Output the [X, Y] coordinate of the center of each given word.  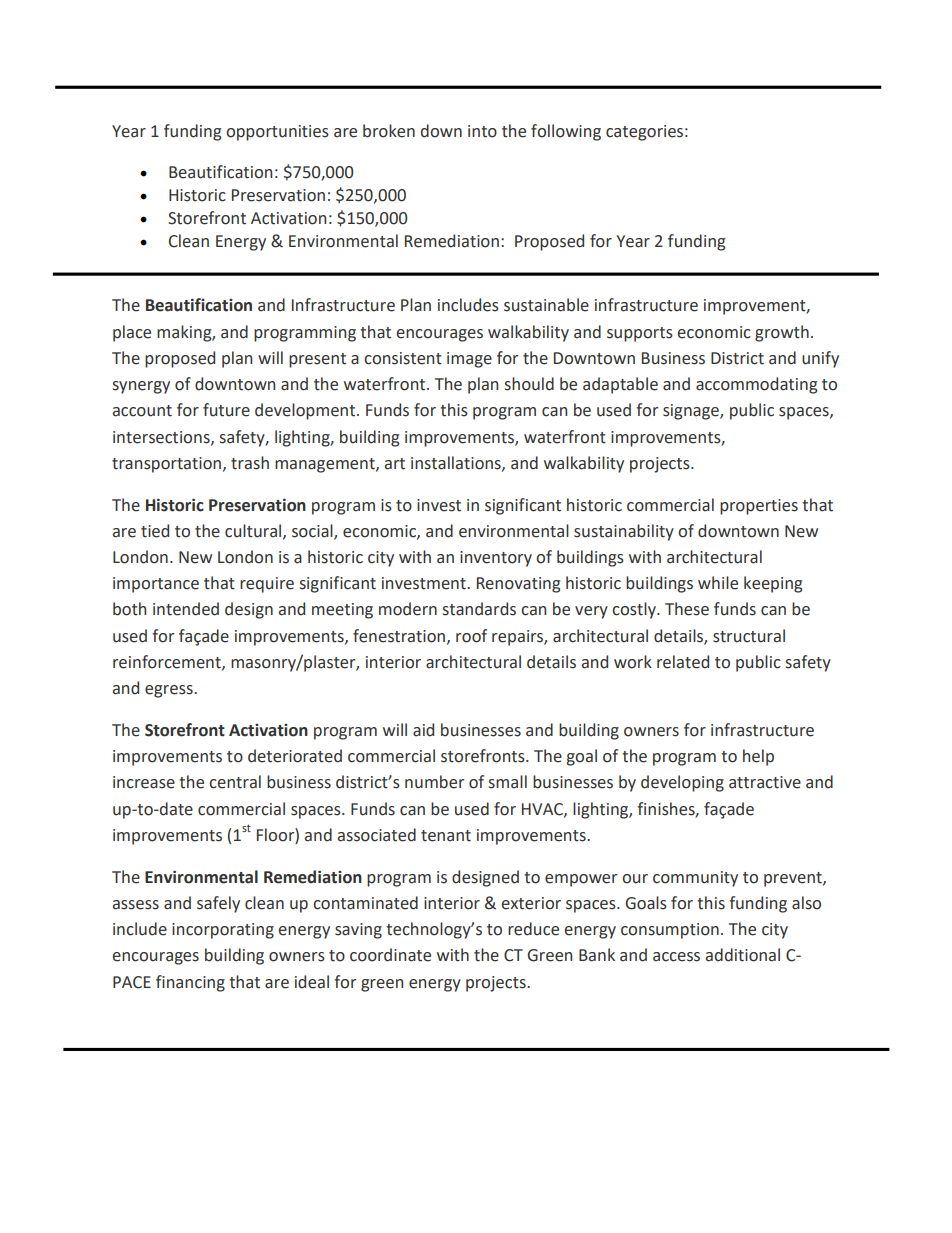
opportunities [277, 133]
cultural [254, 531]
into [482, 131]
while [718, 583]
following [566, 132]
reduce [533, 929]
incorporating [223, 931]
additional [743, 955]
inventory [496, 559]
